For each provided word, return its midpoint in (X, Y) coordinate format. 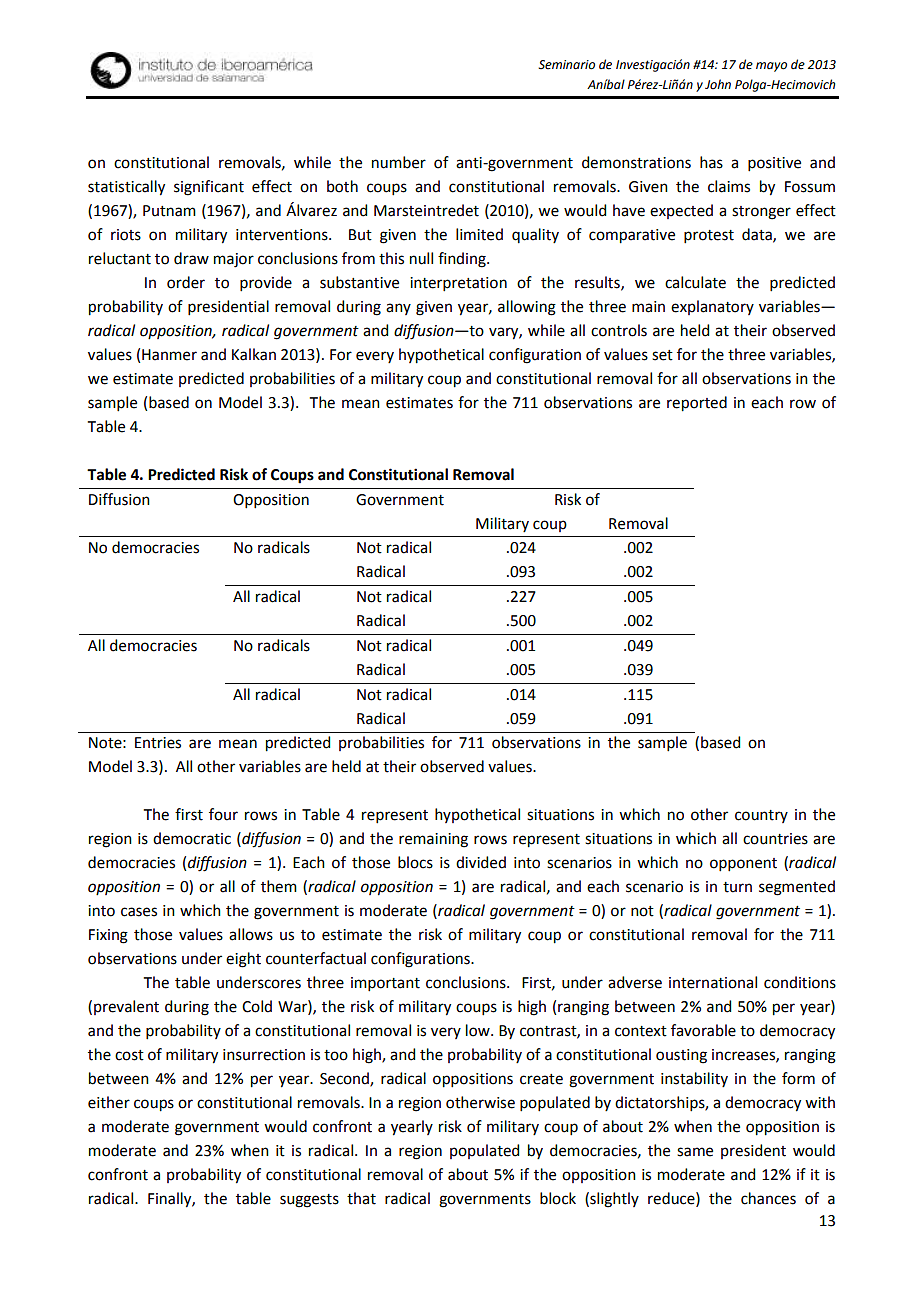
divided (481, 862)
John (718, 84)
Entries (158, 743)
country (761, 816)
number (399, 162)
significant (209, 188)
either (109, 1102)
